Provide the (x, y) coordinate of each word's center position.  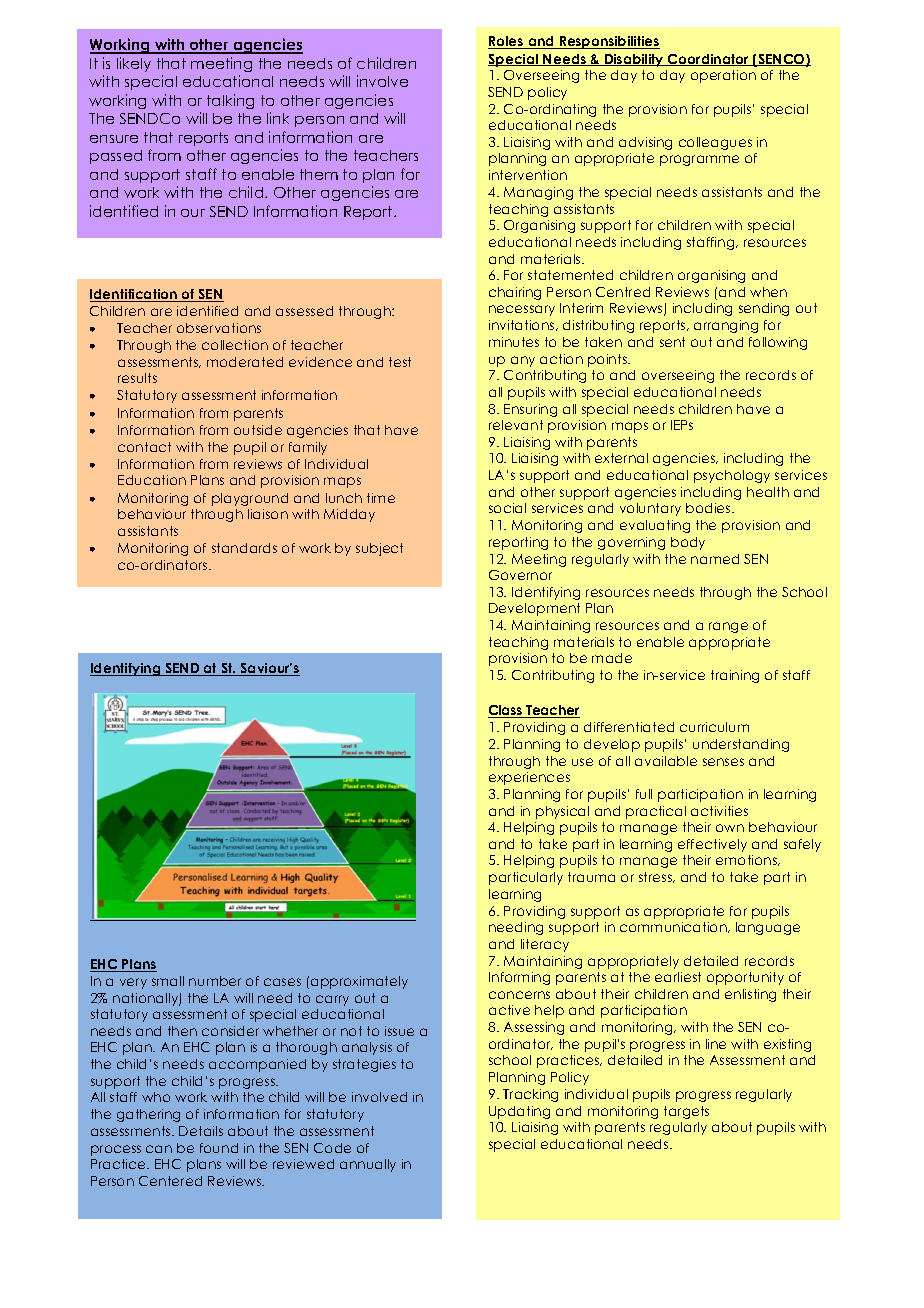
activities (719, 811)
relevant (516, 425)
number (215, 981)
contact (144, 447)
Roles (507, 42)
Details (201, 1131)
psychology (732, 476)
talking (230, 101)
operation (723, 76)
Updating (519, 1112)
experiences (529, 778)
